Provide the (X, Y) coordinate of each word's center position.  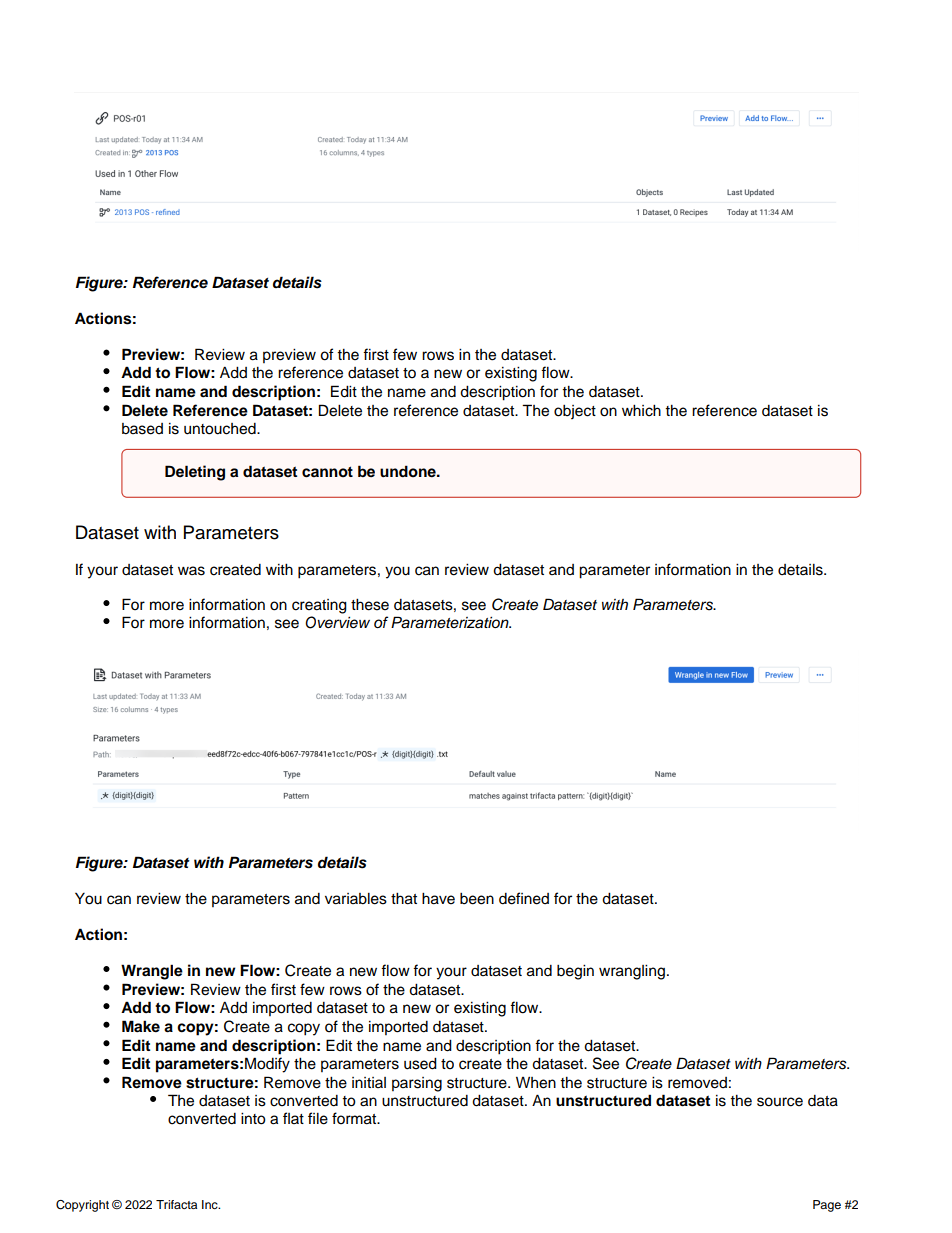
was (191, 571)
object (575, 412)
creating (319, 606)
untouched (221, 429)
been (477, 899)
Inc (211, 1204)
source (780, 1102)
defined (524, 898)
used (420, 1063)
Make (141, 1026)
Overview (337, 622)
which (641, 410)
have (438, 898)
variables (356, 899)
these (370, 604)
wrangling (632, 972)
